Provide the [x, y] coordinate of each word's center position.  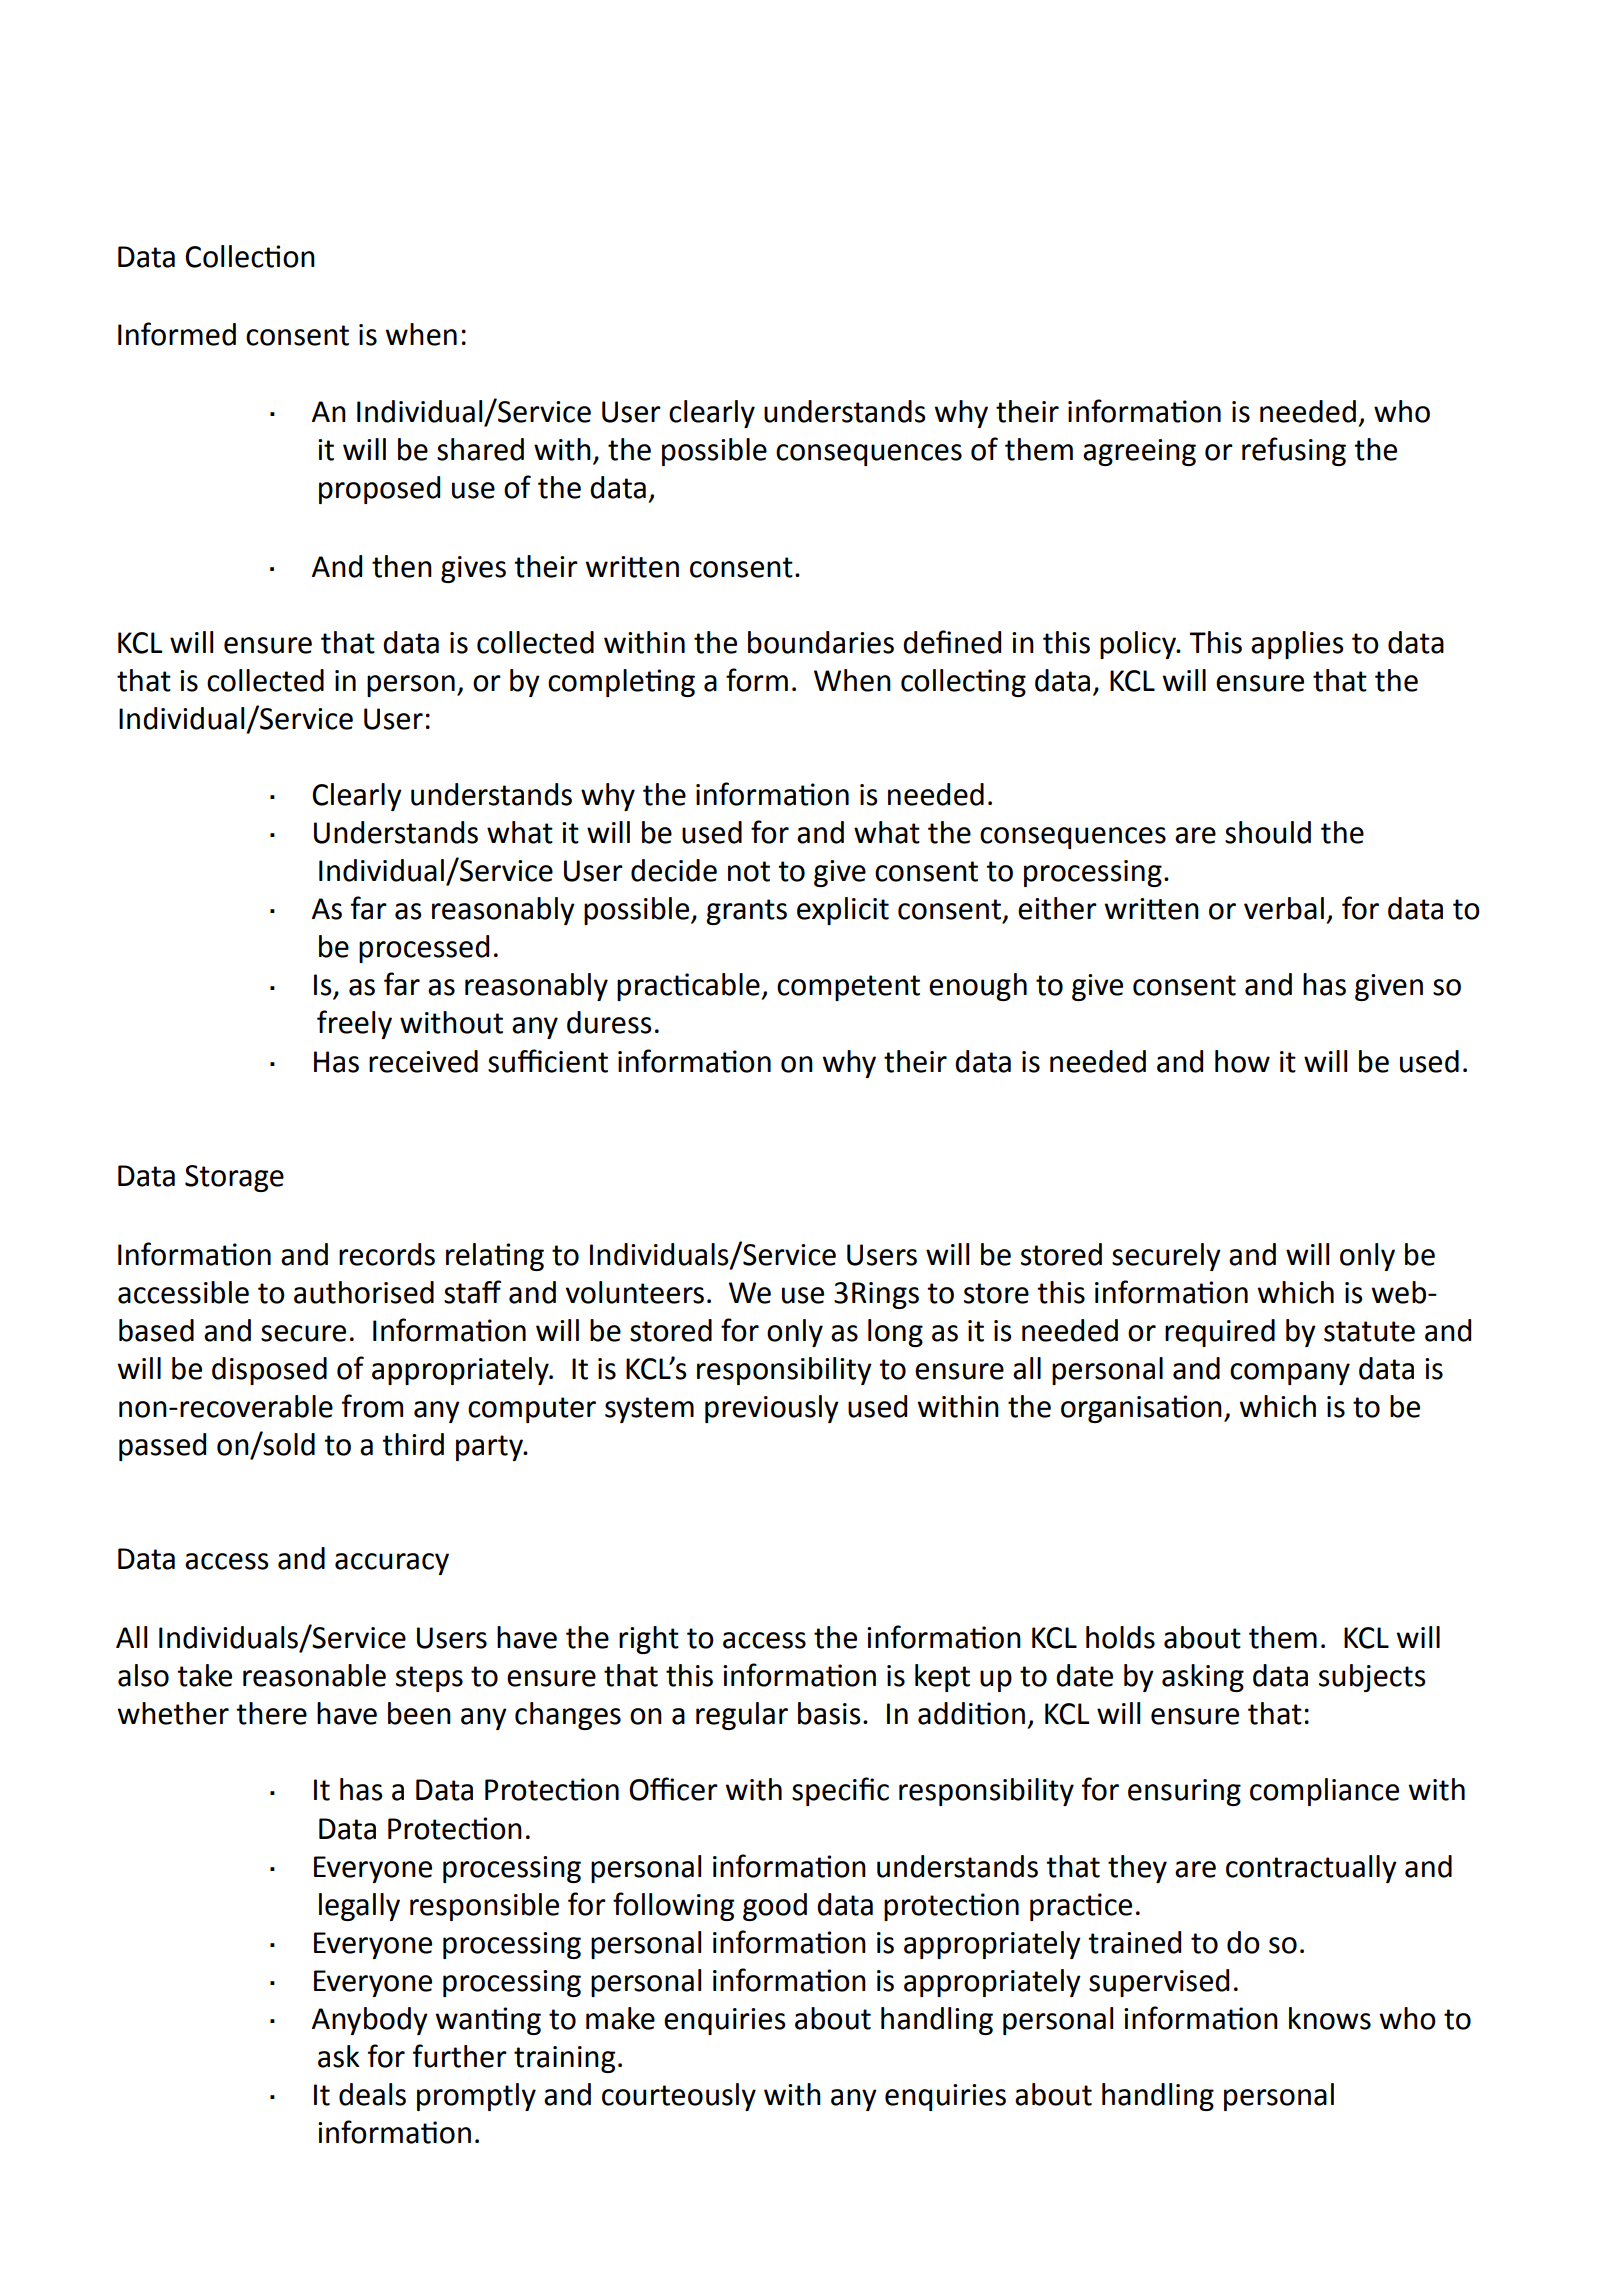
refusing [1294, 451]
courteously [679, 2097]
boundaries [821, 642]
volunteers [635, 1292]
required [1220, 1333]
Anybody [370, 2021]
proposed [379, 490]
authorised [364, 1292]
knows [1330, 2018]
